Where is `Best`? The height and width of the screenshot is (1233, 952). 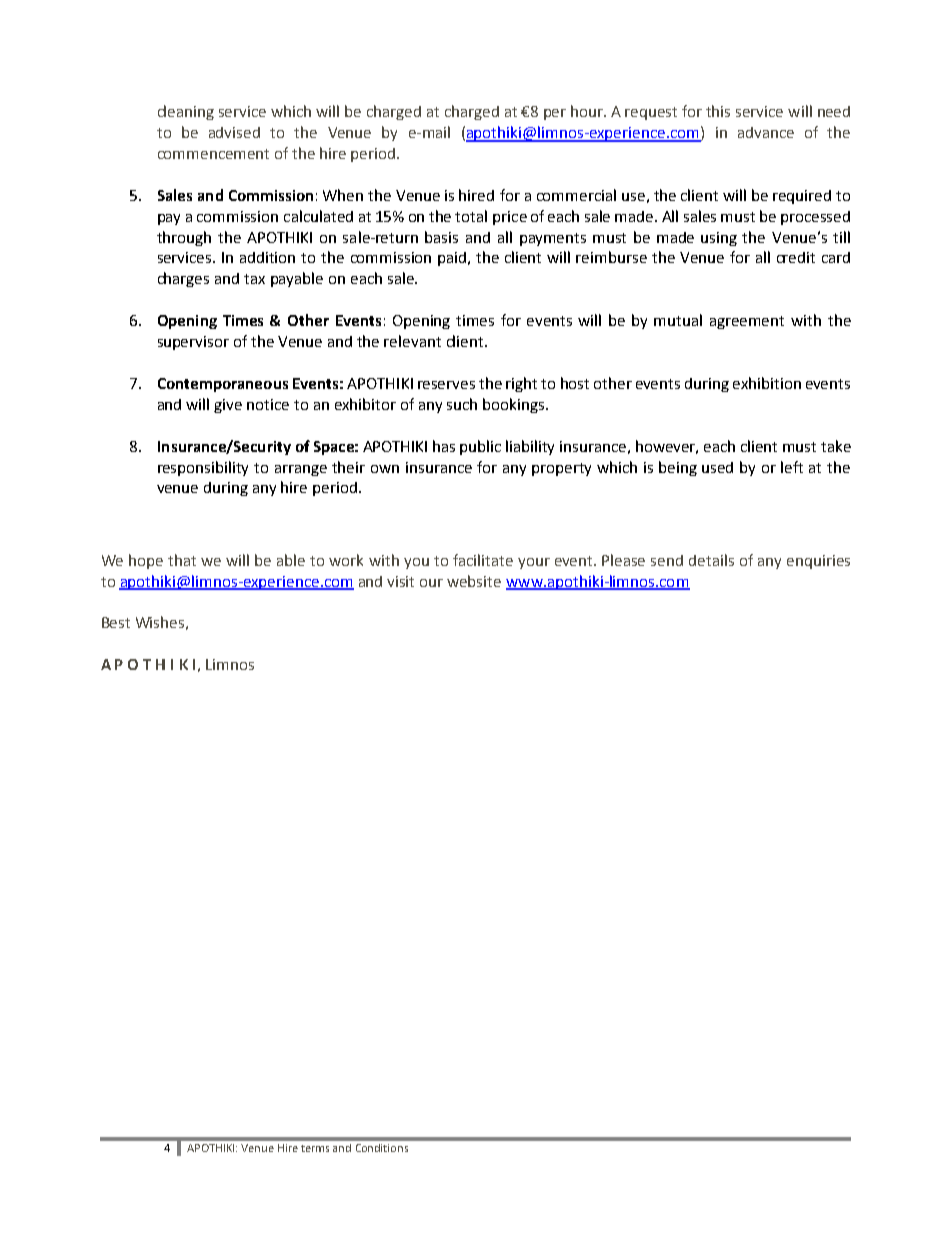 Best is located at coordinates (116, 622).
